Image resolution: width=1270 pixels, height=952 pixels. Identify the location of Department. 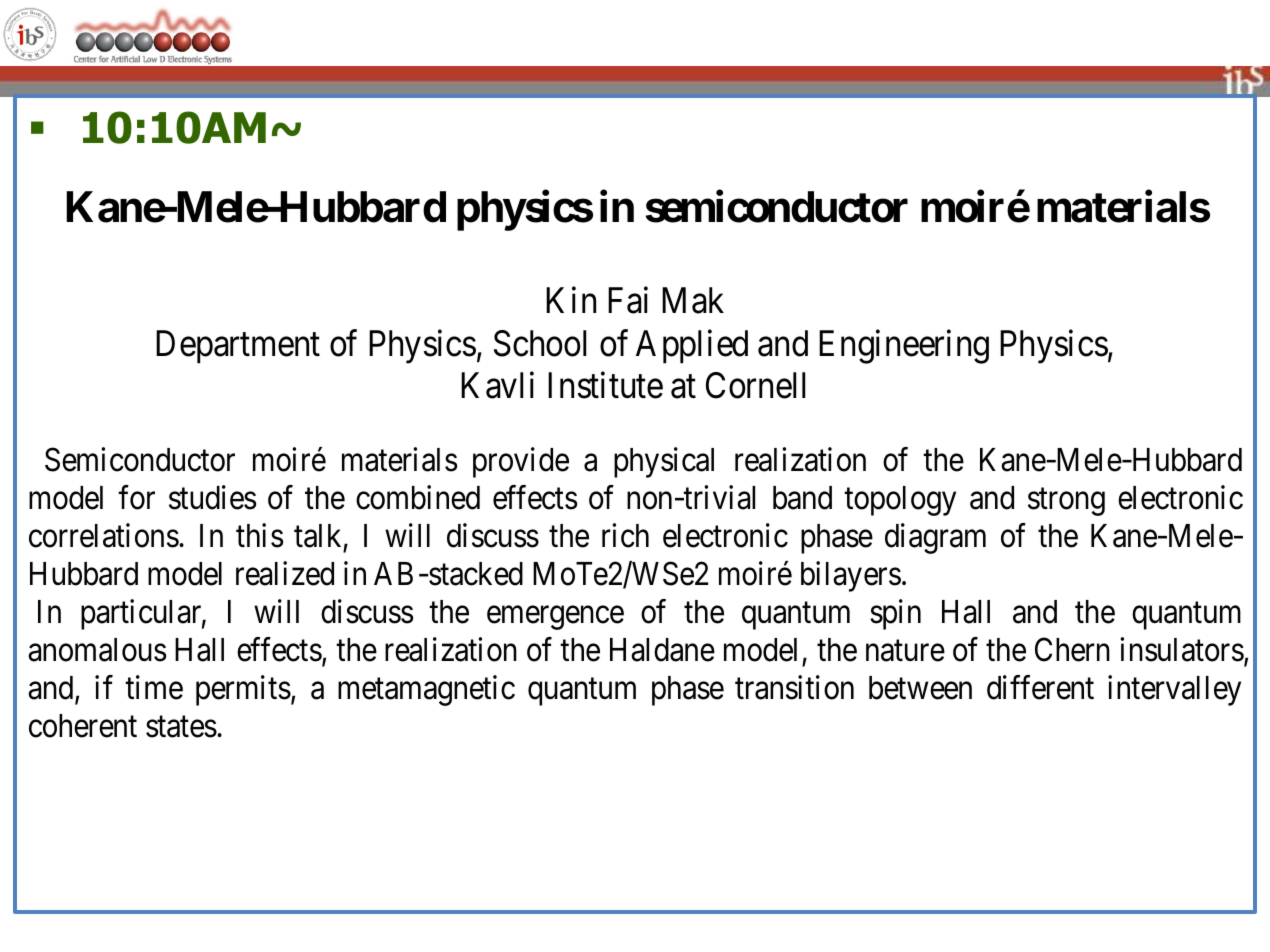
(238, 347).
